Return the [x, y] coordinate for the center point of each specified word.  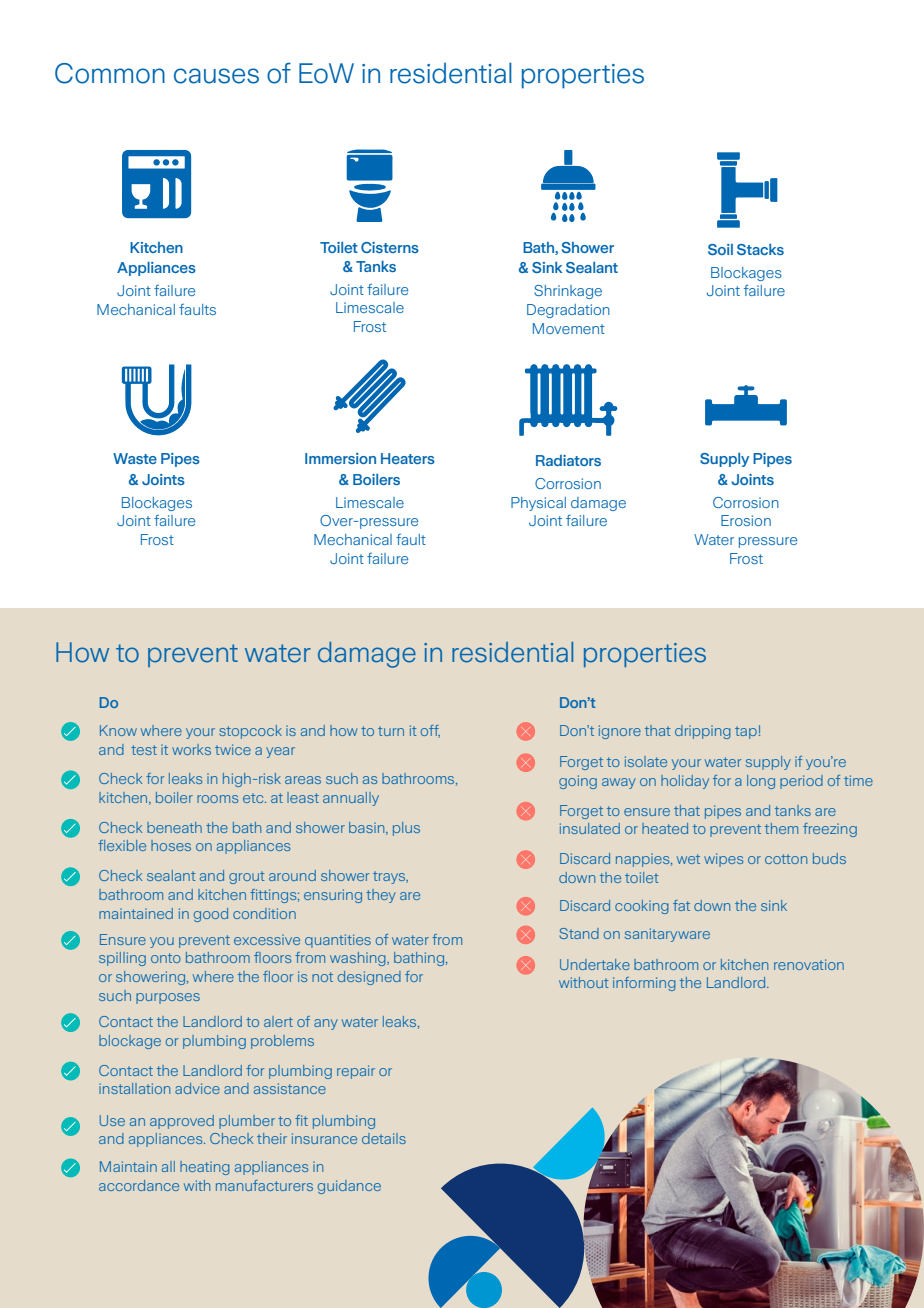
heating [205, 1168]
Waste [135, 458]
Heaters [408, 458]
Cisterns [390, 247]
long [761, 782]
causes [216, 76]
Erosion [746, 520]
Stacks [760, 249]
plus [406, 829]
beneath [174, 827]
